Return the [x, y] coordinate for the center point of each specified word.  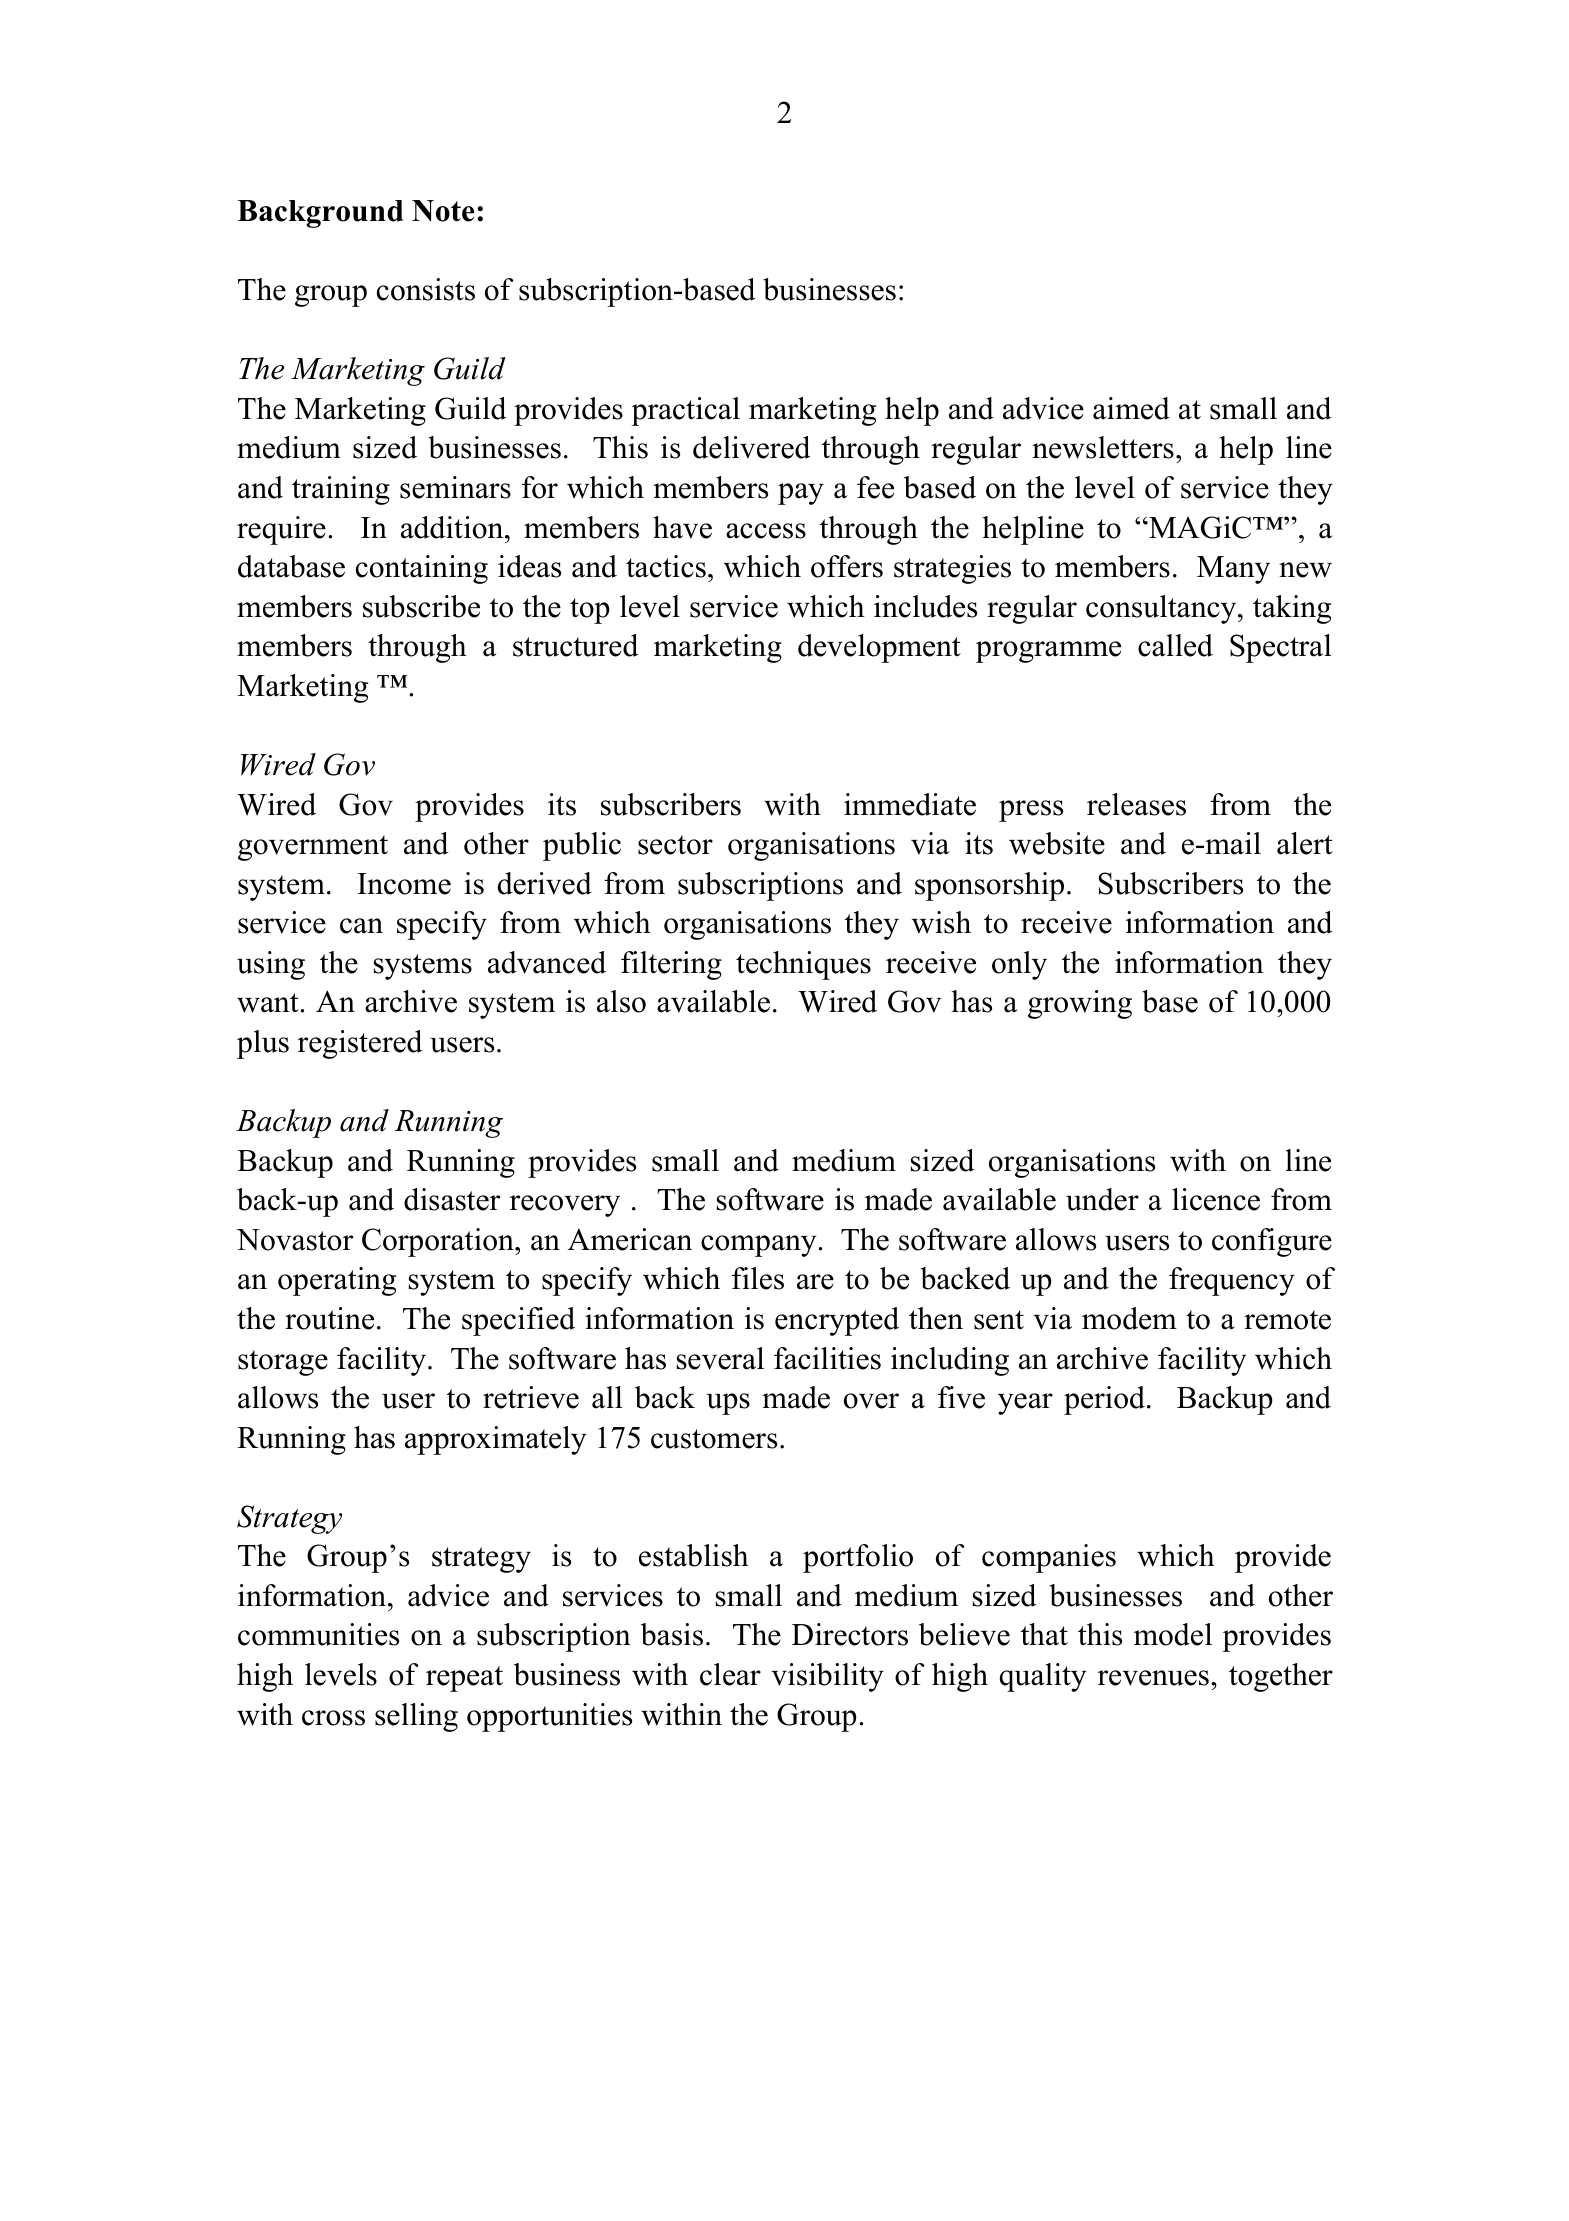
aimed [1131, 408]
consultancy [1162, 609]
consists [426, 289]
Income [404, 884]
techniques [803, 965]
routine [329, 1318]
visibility [827, 1677]
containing [422, 569]
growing [1080, 1004]
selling [416, 1717]
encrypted [837, 1321]
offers [847, 566]
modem [1129, 1318]
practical [685, 411]
